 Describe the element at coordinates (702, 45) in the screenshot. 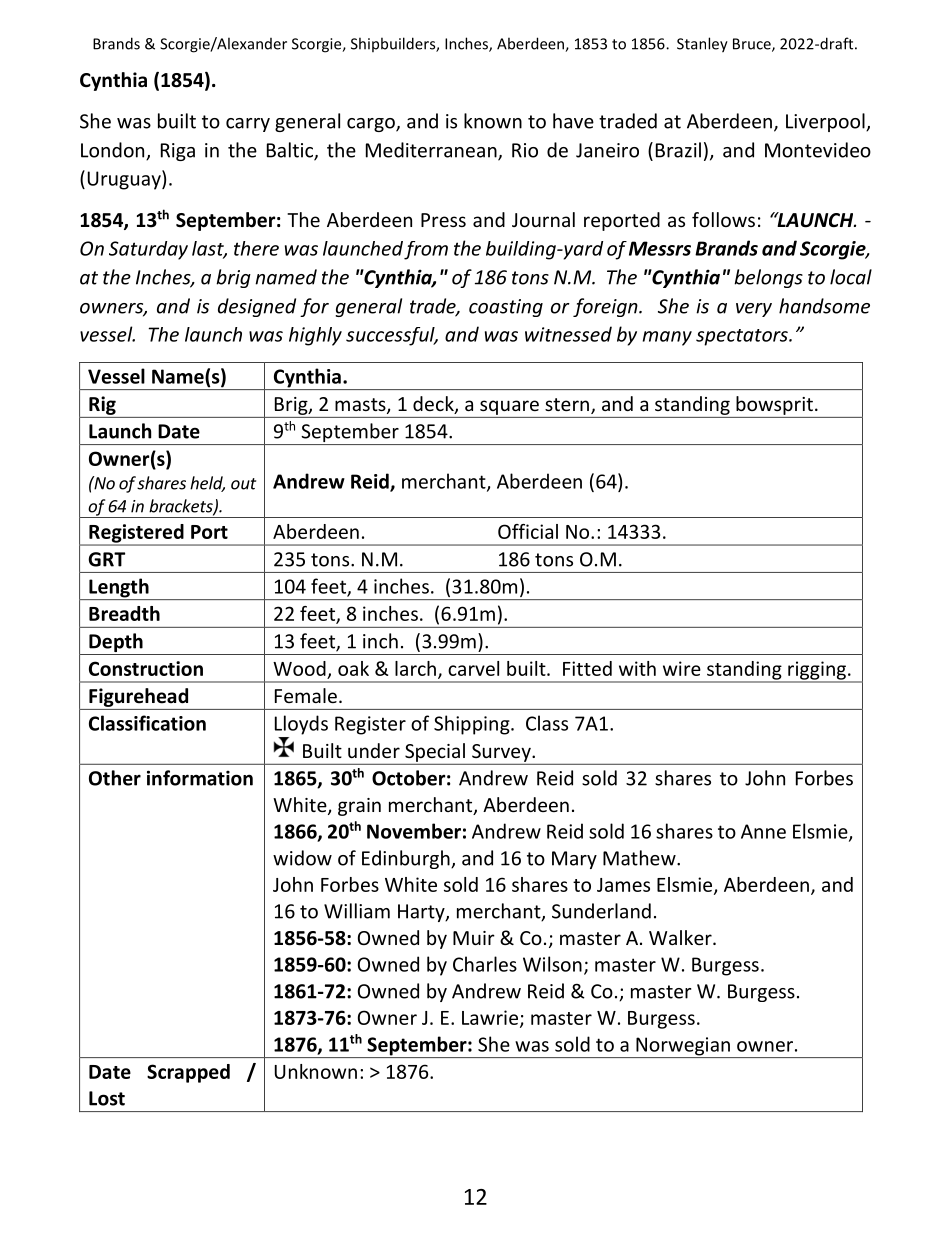

I see `Stanley` at that location.
